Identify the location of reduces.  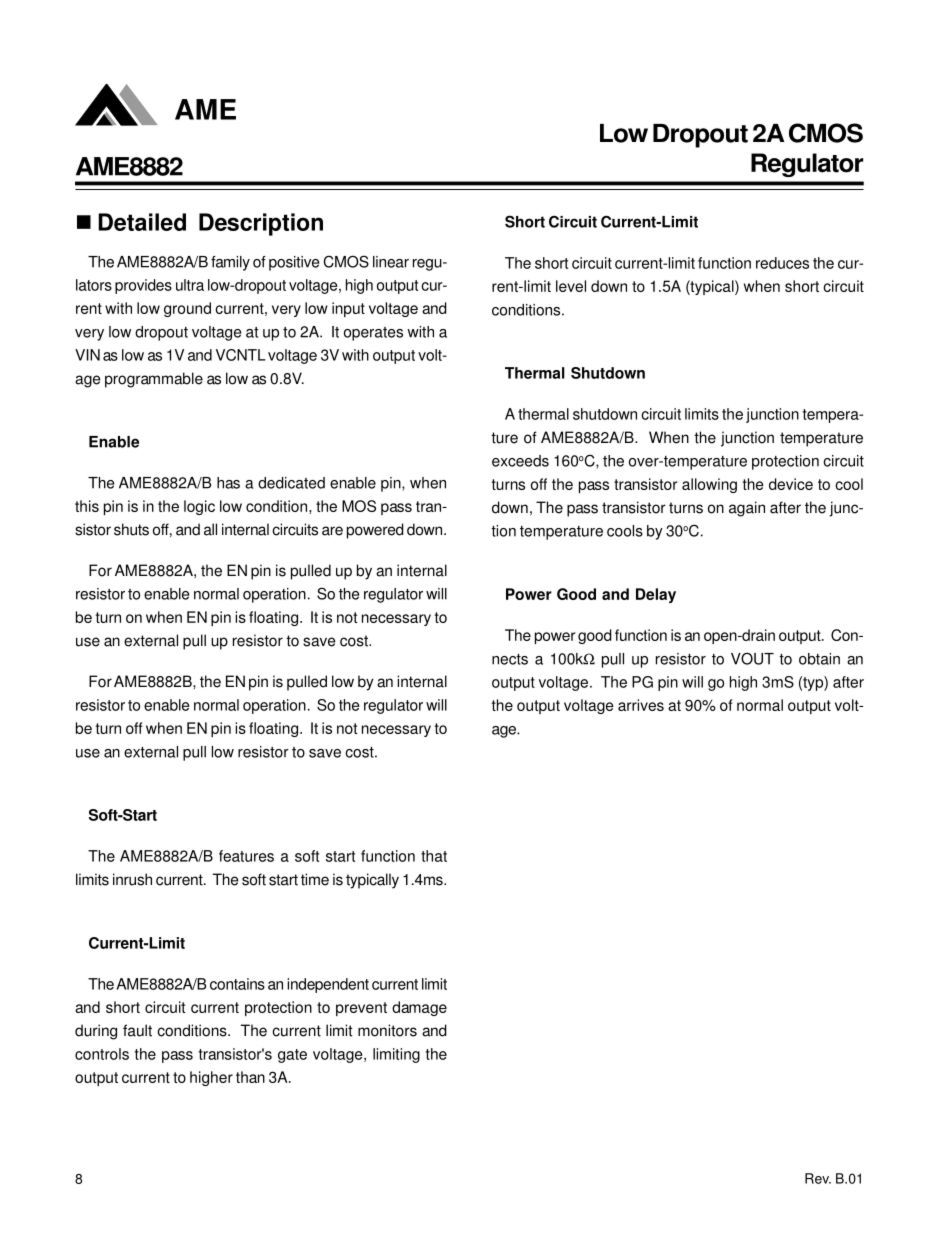
(782, 263).
